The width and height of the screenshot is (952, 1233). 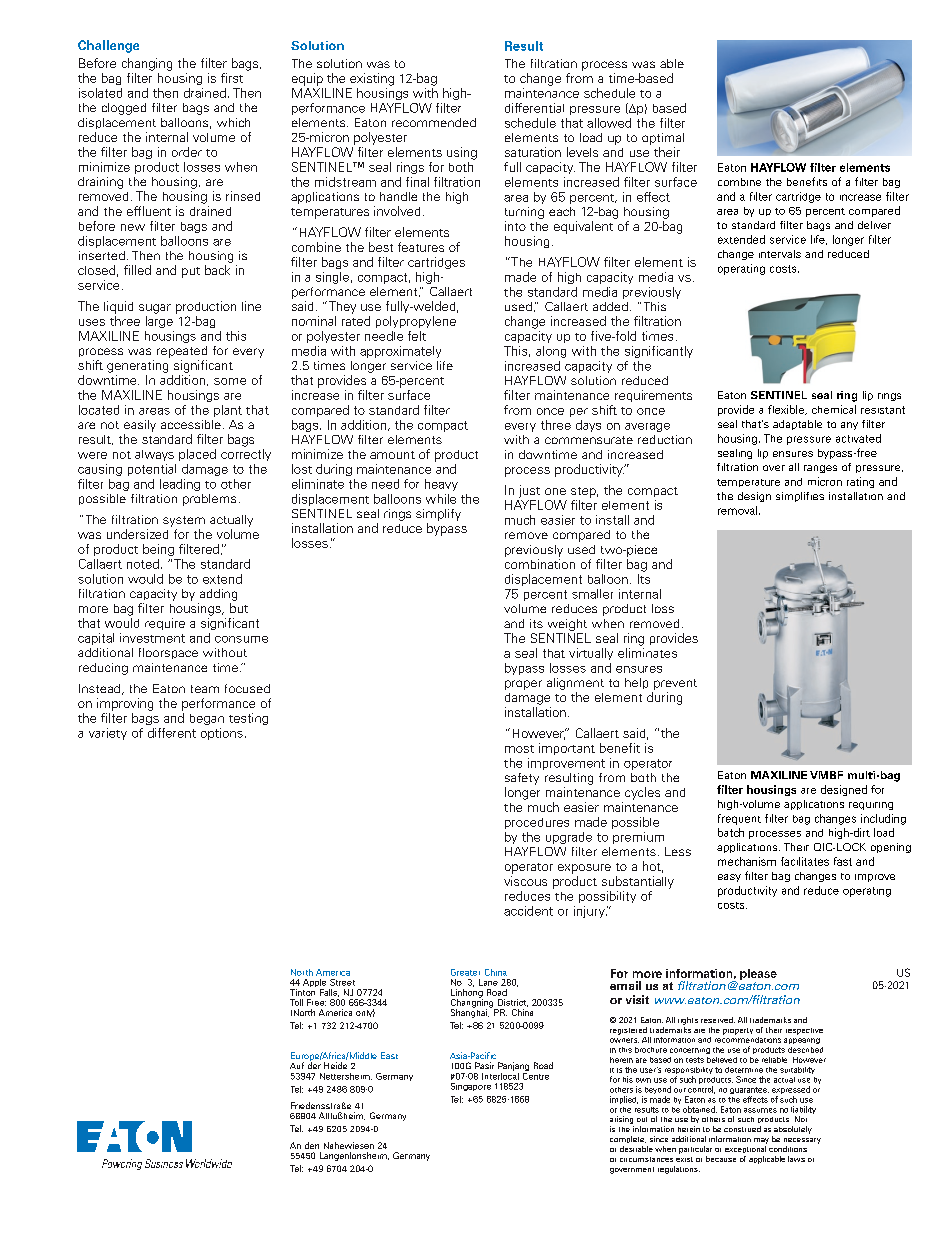 I want to click on optimal, so click(x=663, y=139).
